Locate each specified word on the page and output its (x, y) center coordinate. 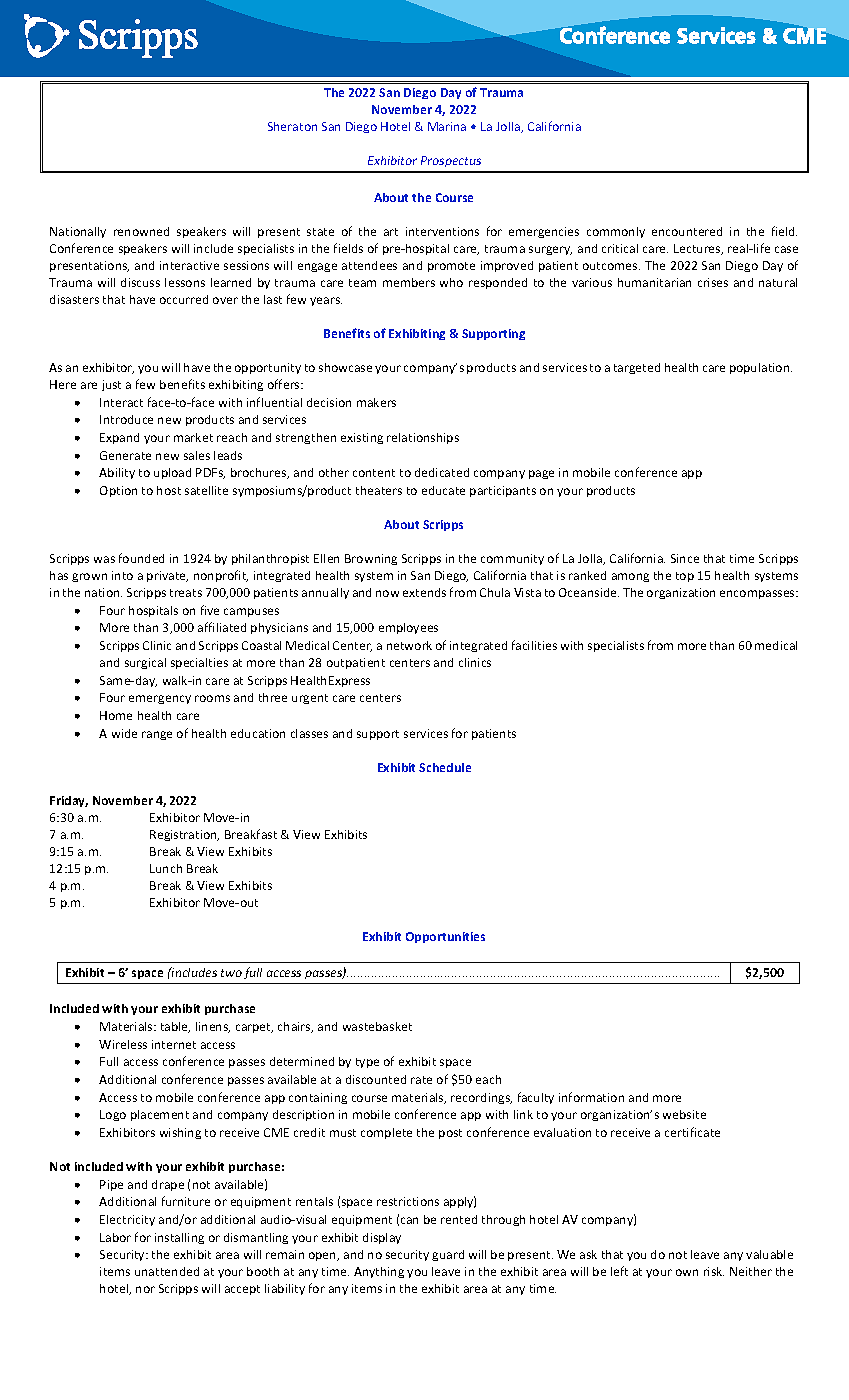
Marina (447, 126)
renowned (141, 231)
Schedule (445, 767)
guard (448, 1255)
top (685, 577)
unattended (167, 1271)
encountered (687, 231)
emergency (160, 699)
